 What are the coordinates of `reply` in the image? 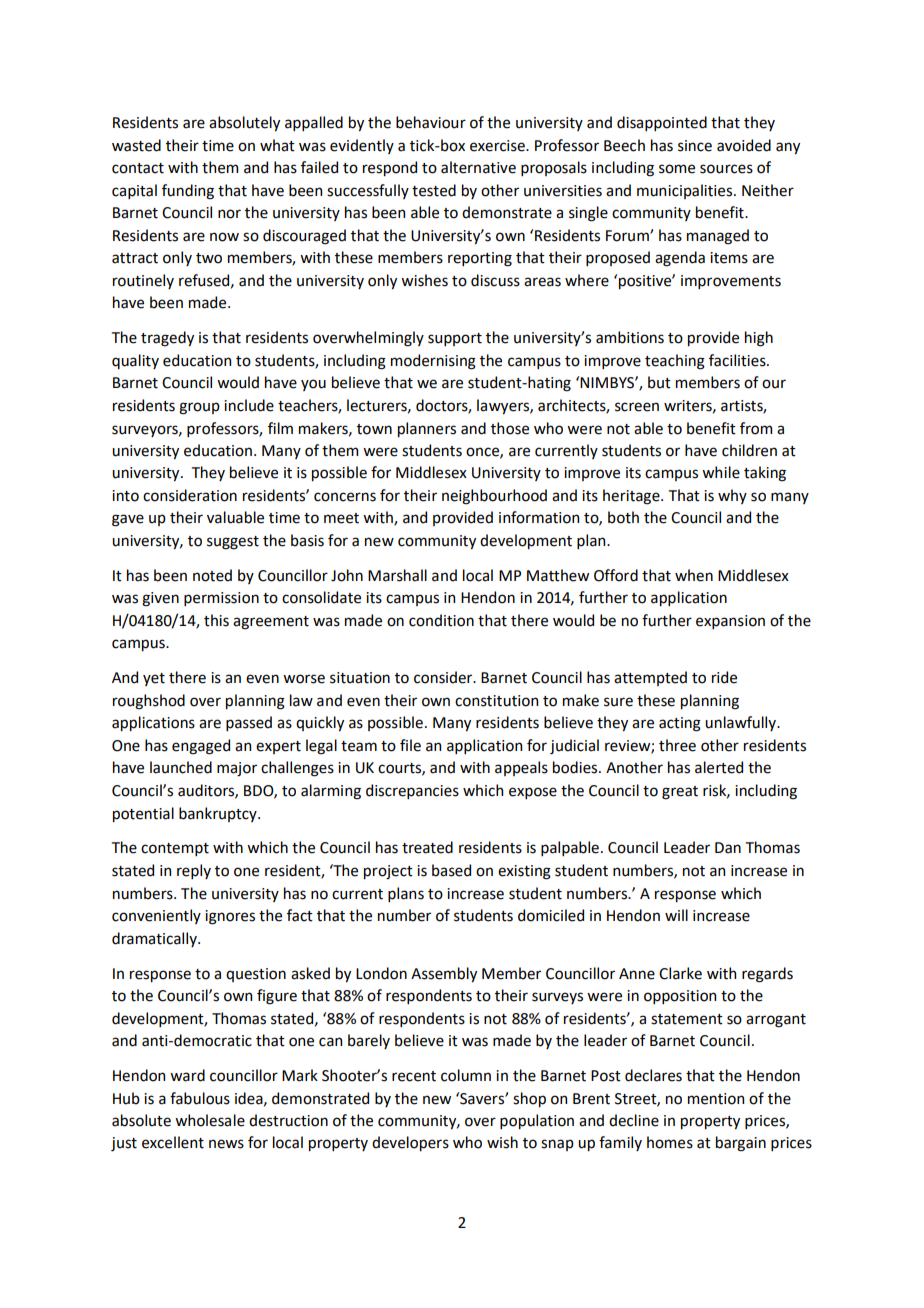 It's located at (194, 871).
